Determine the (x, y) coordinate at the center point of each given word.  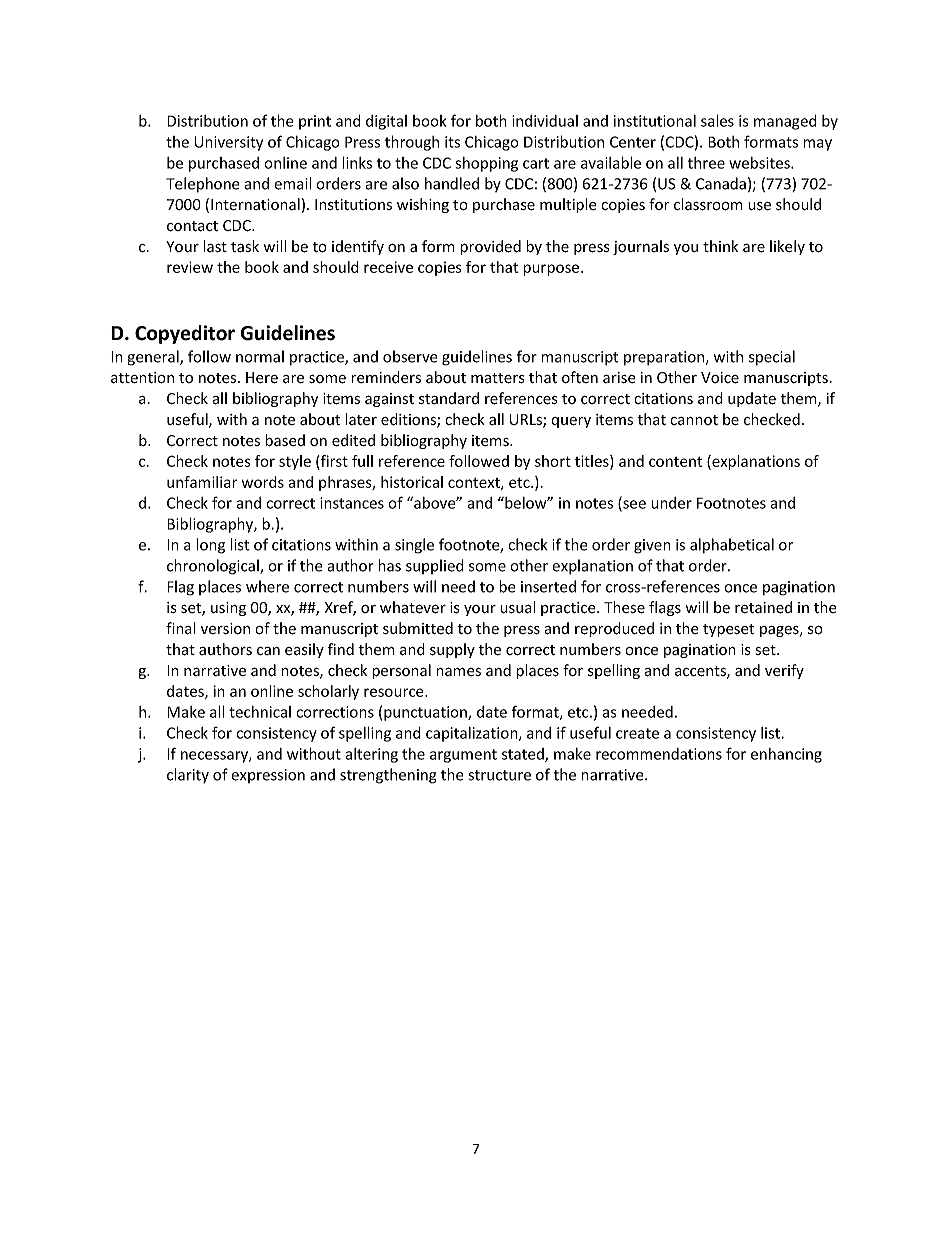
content (675, 461)
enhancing (786, 755)
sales (717, 120)
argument (463, 756)
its (452, 142)
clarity (188, 776)
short (553, 461)
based (285, 440)
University (229, 143)
